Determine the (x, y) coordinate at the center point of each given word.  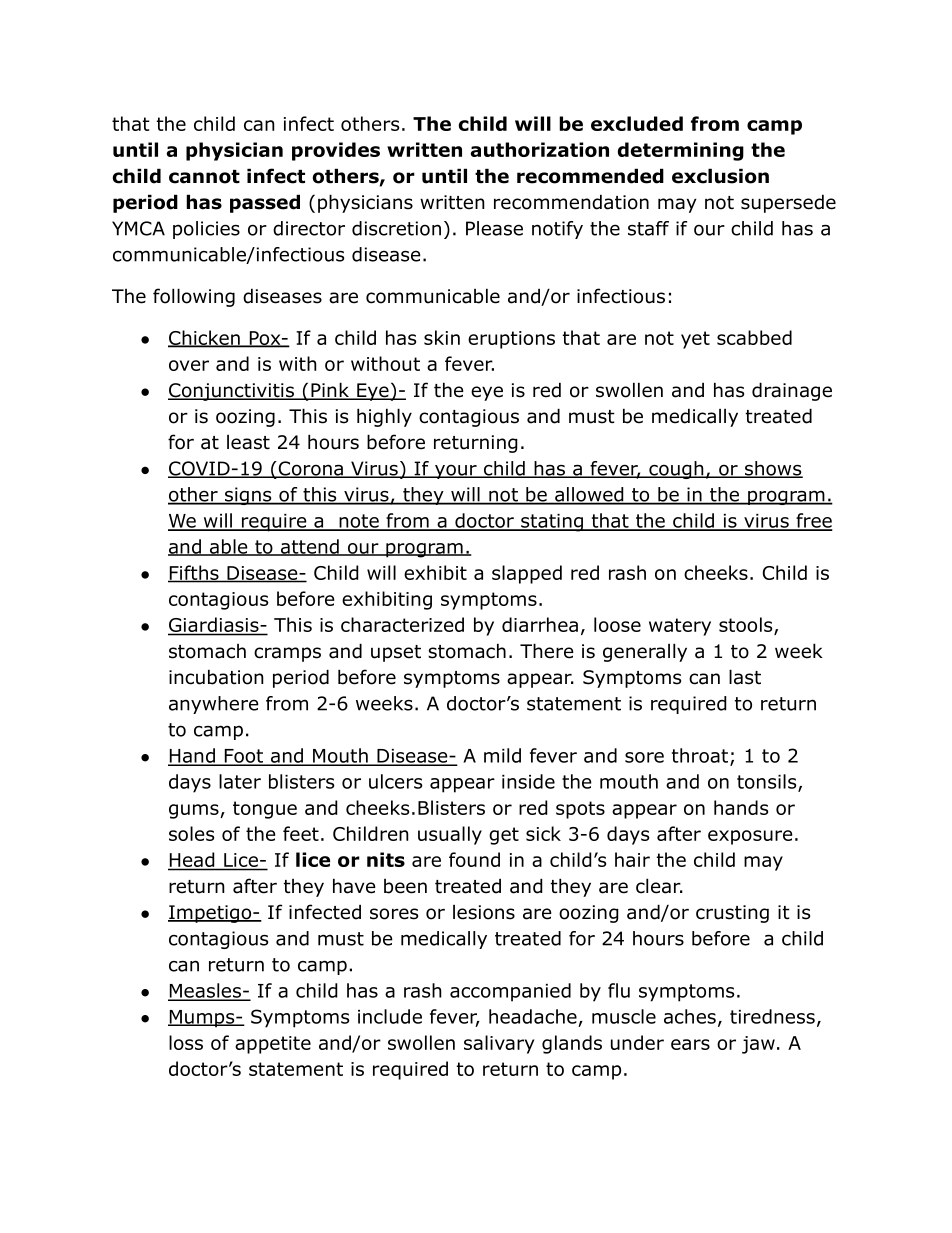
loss (186, 1042)
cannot (204, 177)
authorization (540, 149)
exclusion (720, 176)
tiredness (772, 1016)
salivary (499, 1044)
